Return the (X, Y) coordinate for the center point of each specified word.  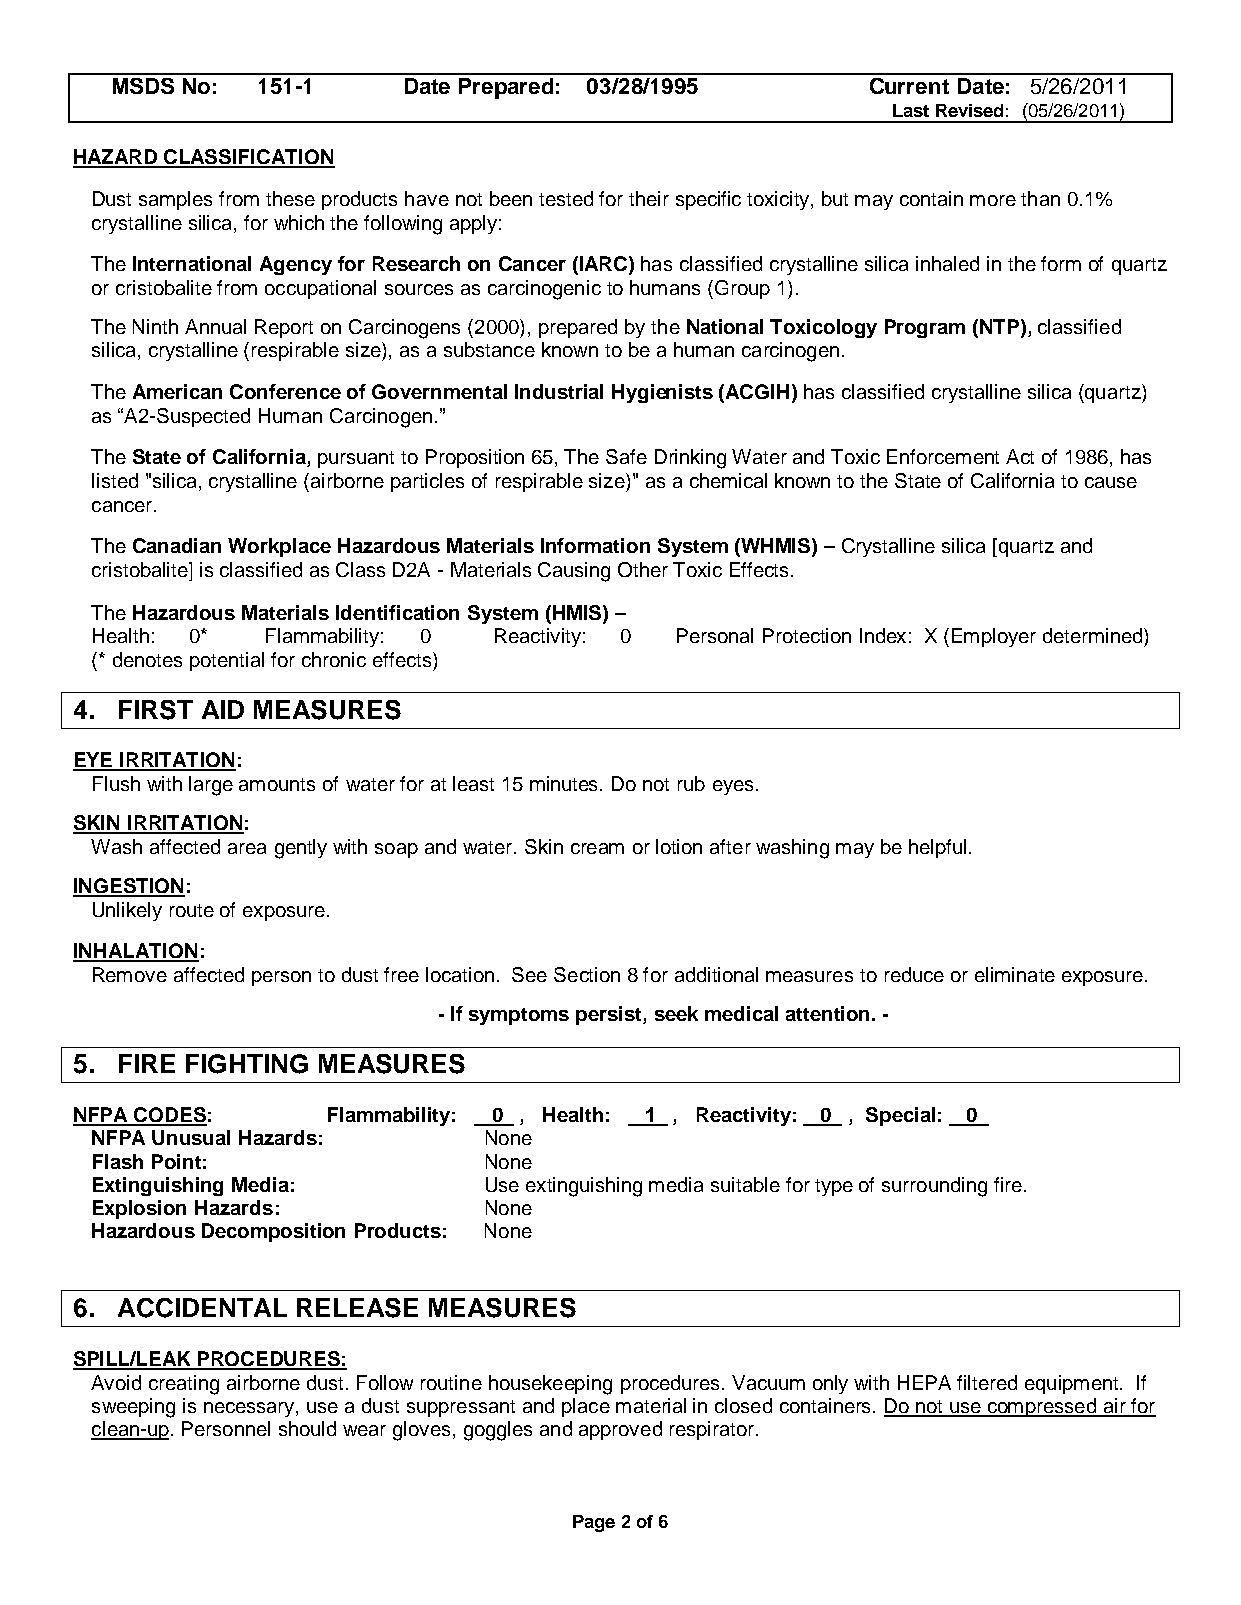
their (649, 198)
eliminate (1015, 974)
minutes (565, 783)
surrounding (934, 1187)
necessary (250, 1409)
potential (227, 661)
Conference (285, 391)
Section (587, 974)
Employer (994, 637)
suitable (745, 1184)
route (192, 910)
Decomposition (273, 1232)
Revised (969, 110)
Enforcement (943, 456)
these (290, 198)
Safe (626, 456)
